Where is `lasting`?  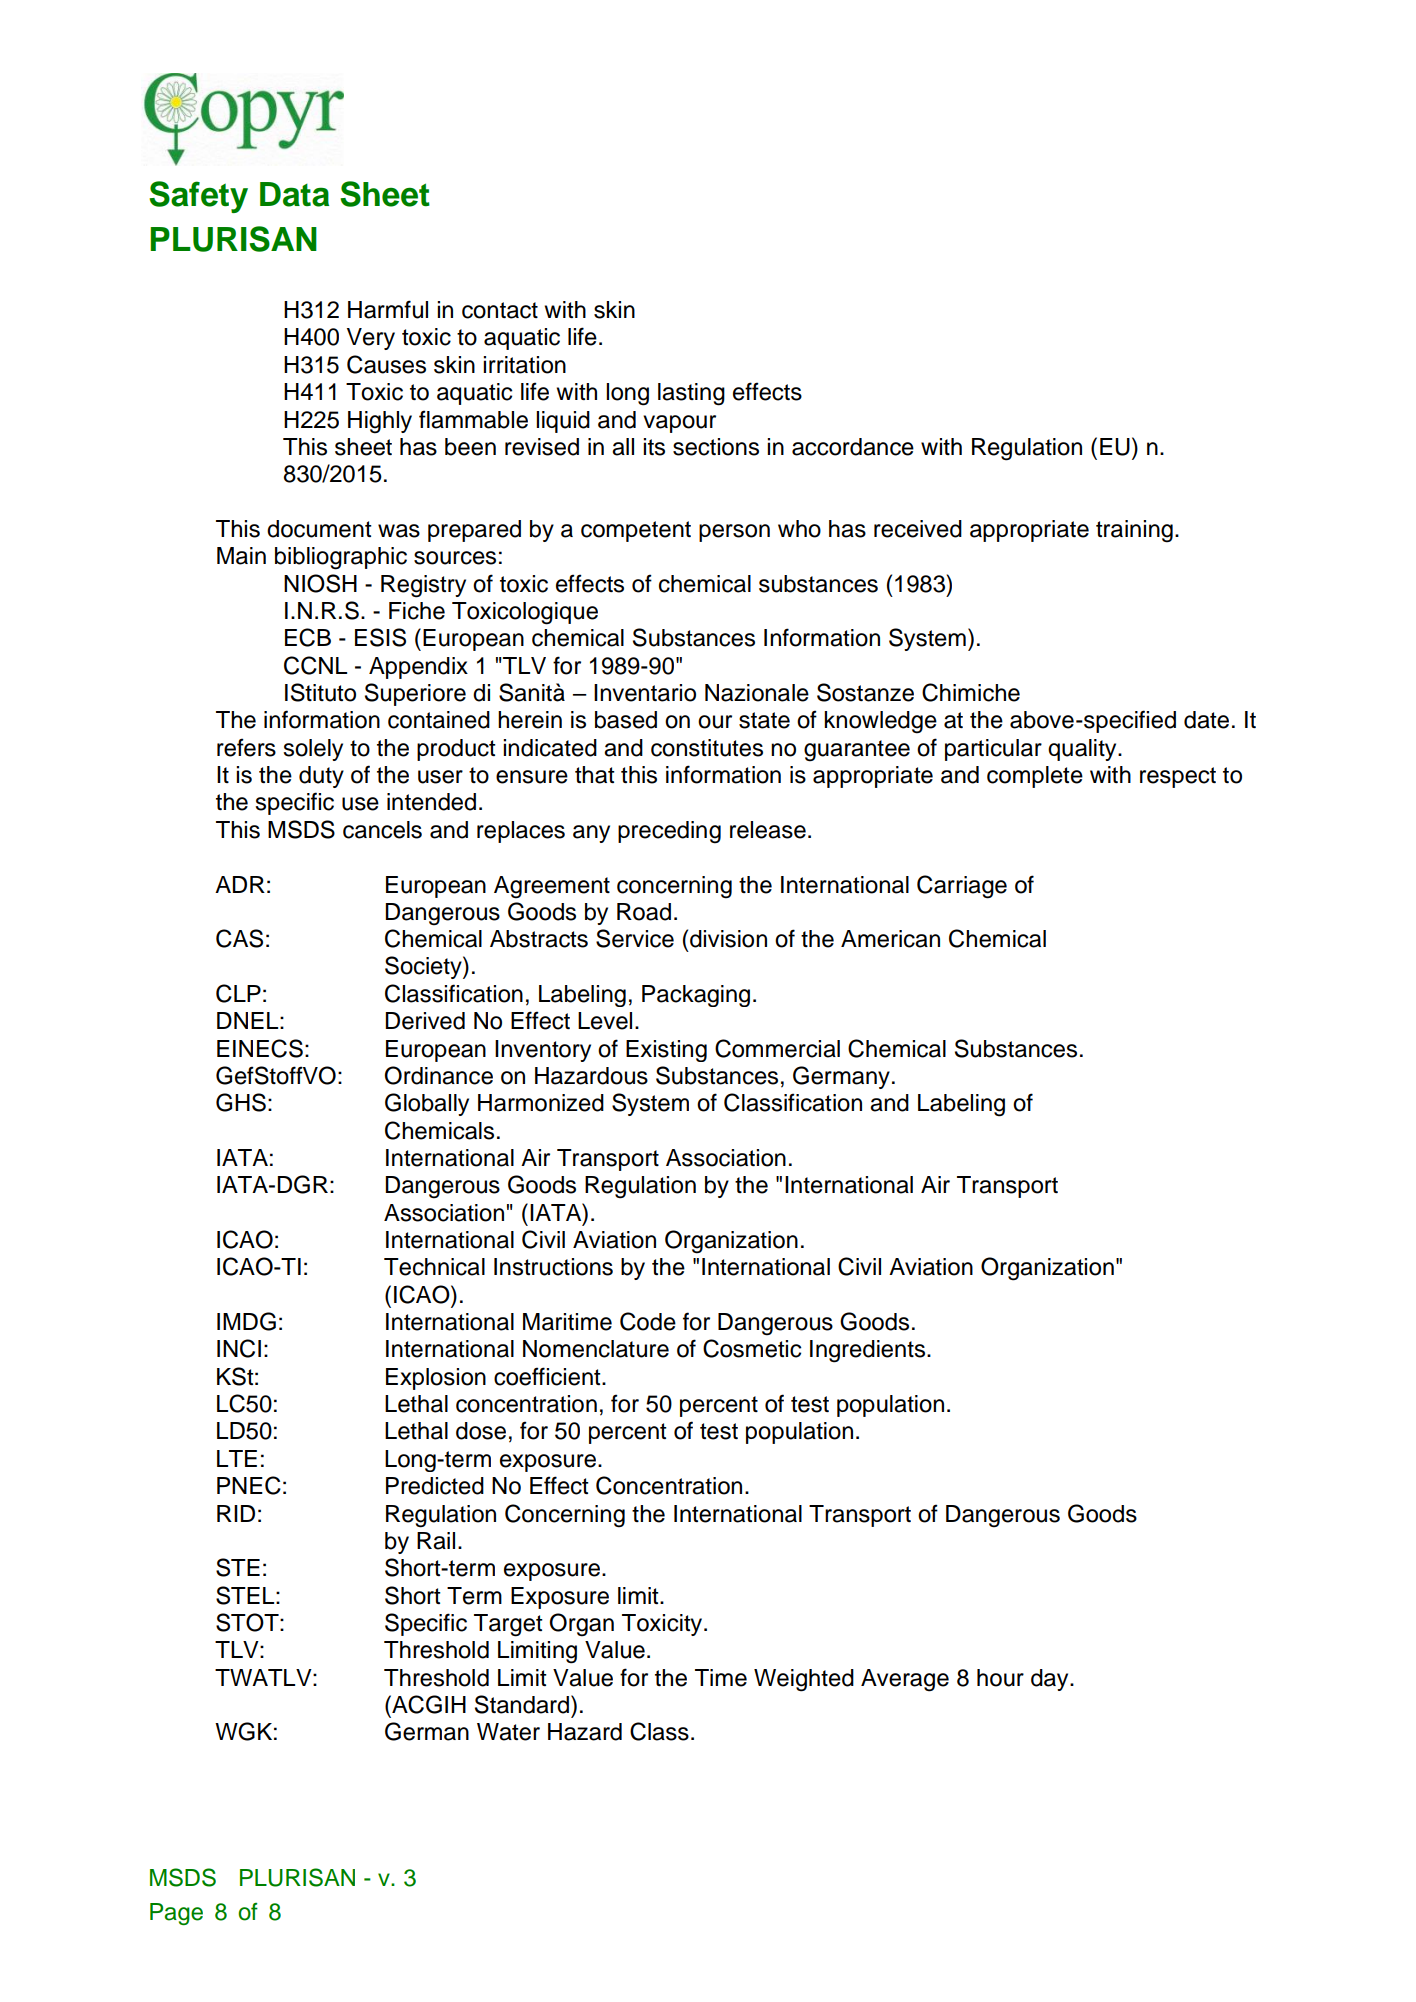
lasting is located at coordinates (691, 394).
